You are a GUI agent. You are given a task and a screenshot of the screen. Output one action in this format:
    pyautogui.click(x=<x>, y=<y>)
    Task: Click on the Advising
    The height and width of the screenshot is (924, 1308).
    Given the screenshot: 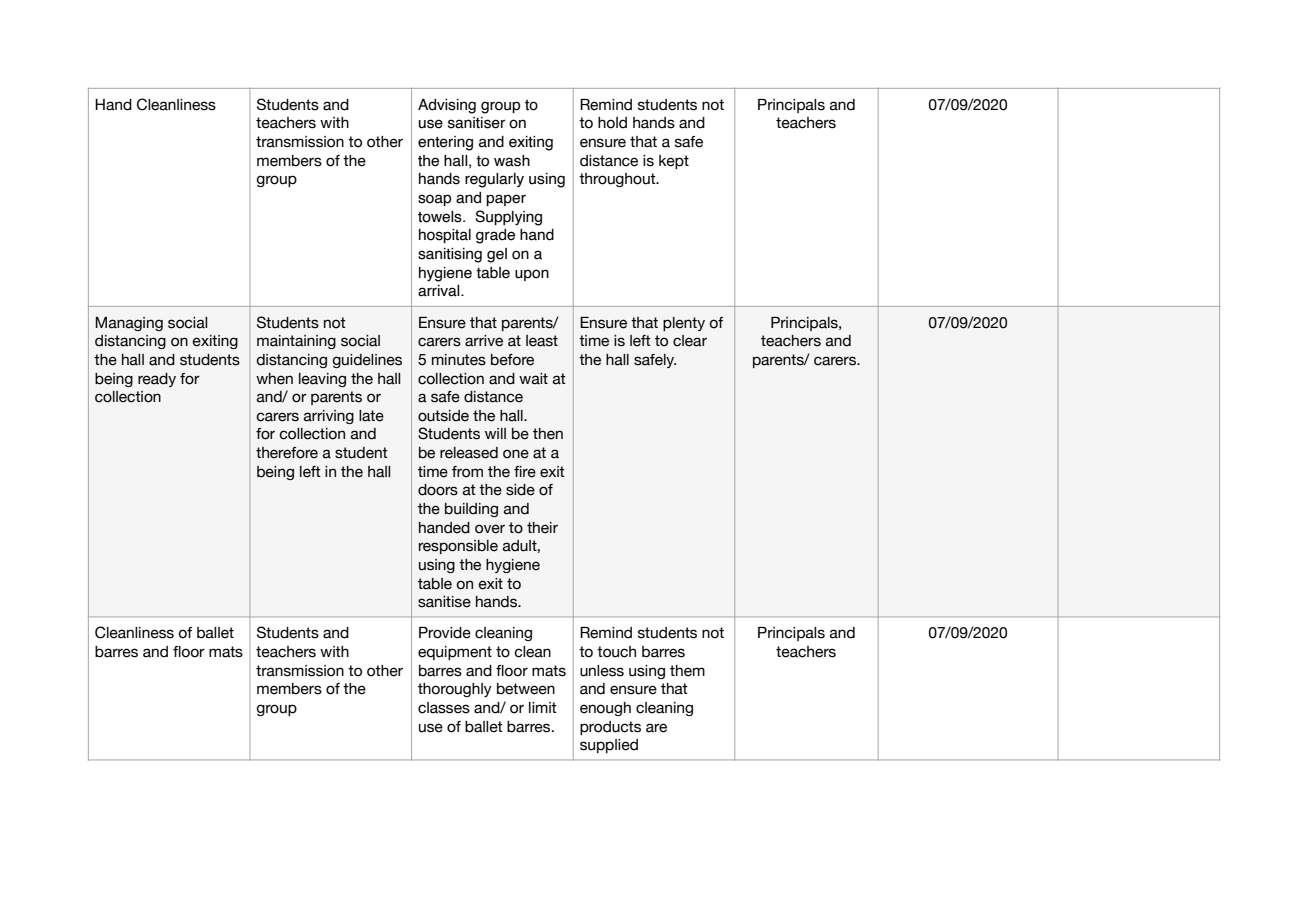 What is the action you would take?
    pyautogui.click(x=447, y=106)
